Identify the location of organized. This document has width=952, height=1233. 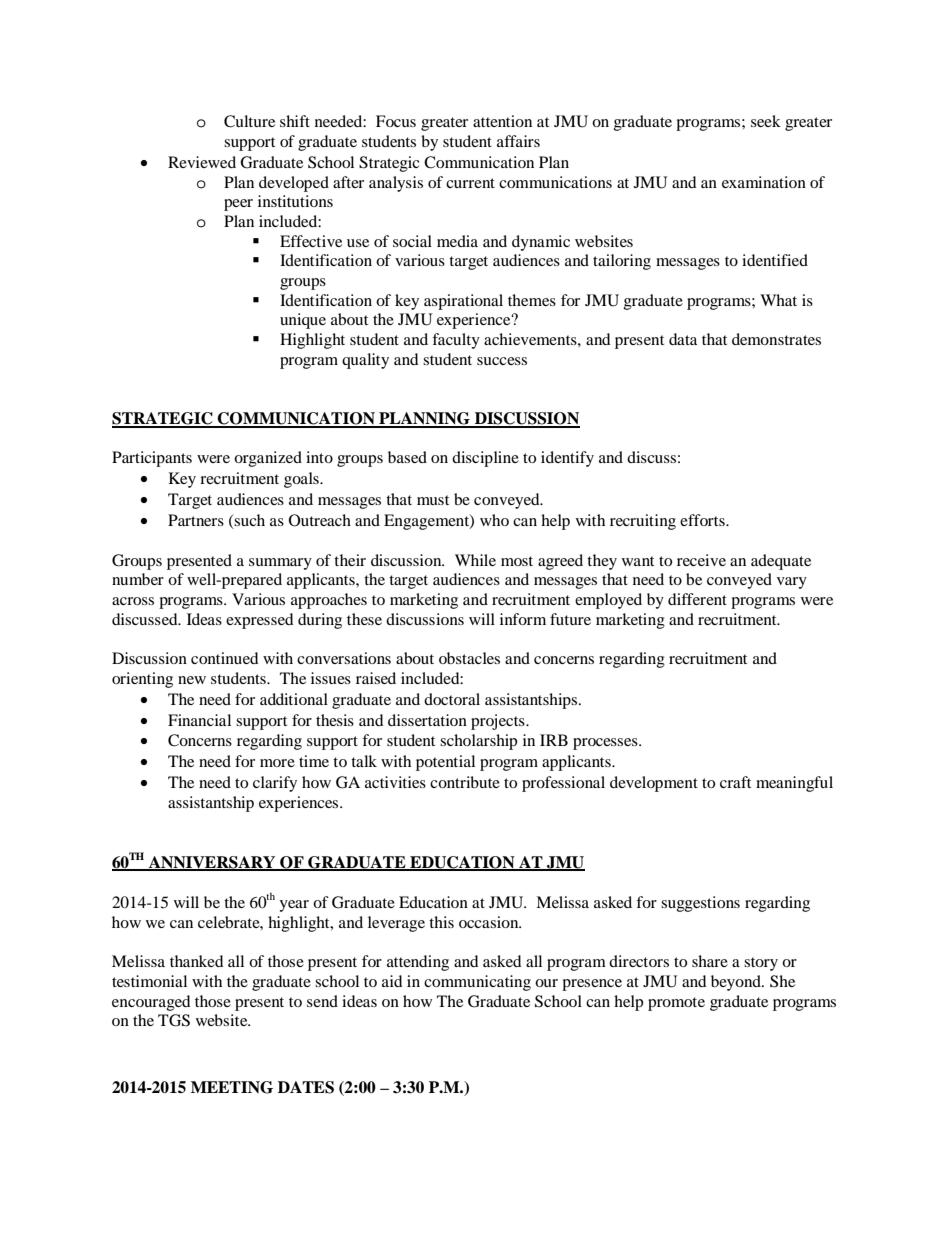
(268, 459).
